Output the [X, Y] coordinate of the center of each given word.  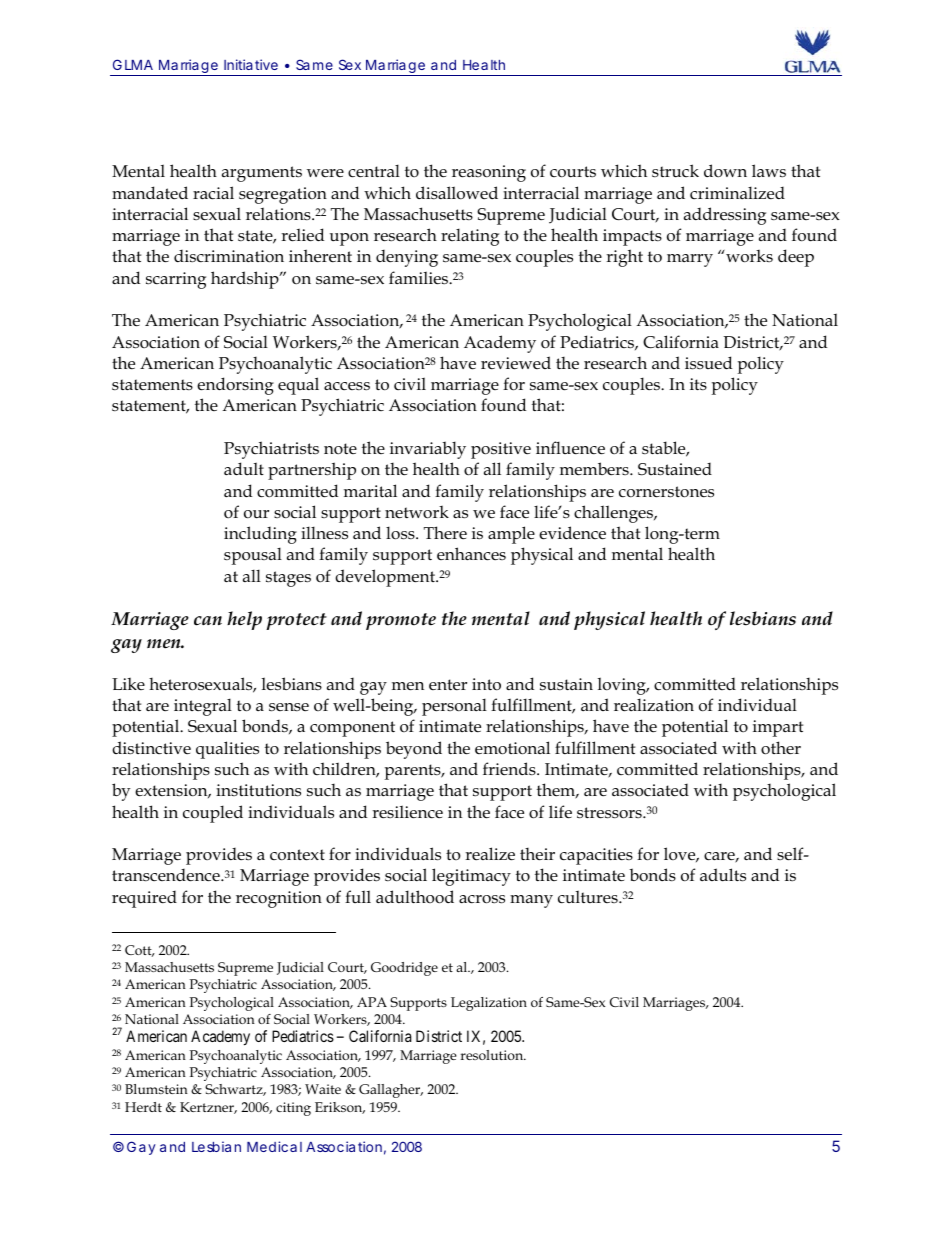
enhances [471, 554]
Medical [274, 1146]
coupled [213, 814]
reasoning [489, 173]
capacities [596, 856]
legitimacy [471, 877]
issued [708, 363]
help [244, 620]
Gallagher [391, 1091]
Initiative [251, 64]
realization [654, 705]
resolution [493, 1055]
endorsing [235, 386]
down [725, 170]
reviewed [516, 363]
